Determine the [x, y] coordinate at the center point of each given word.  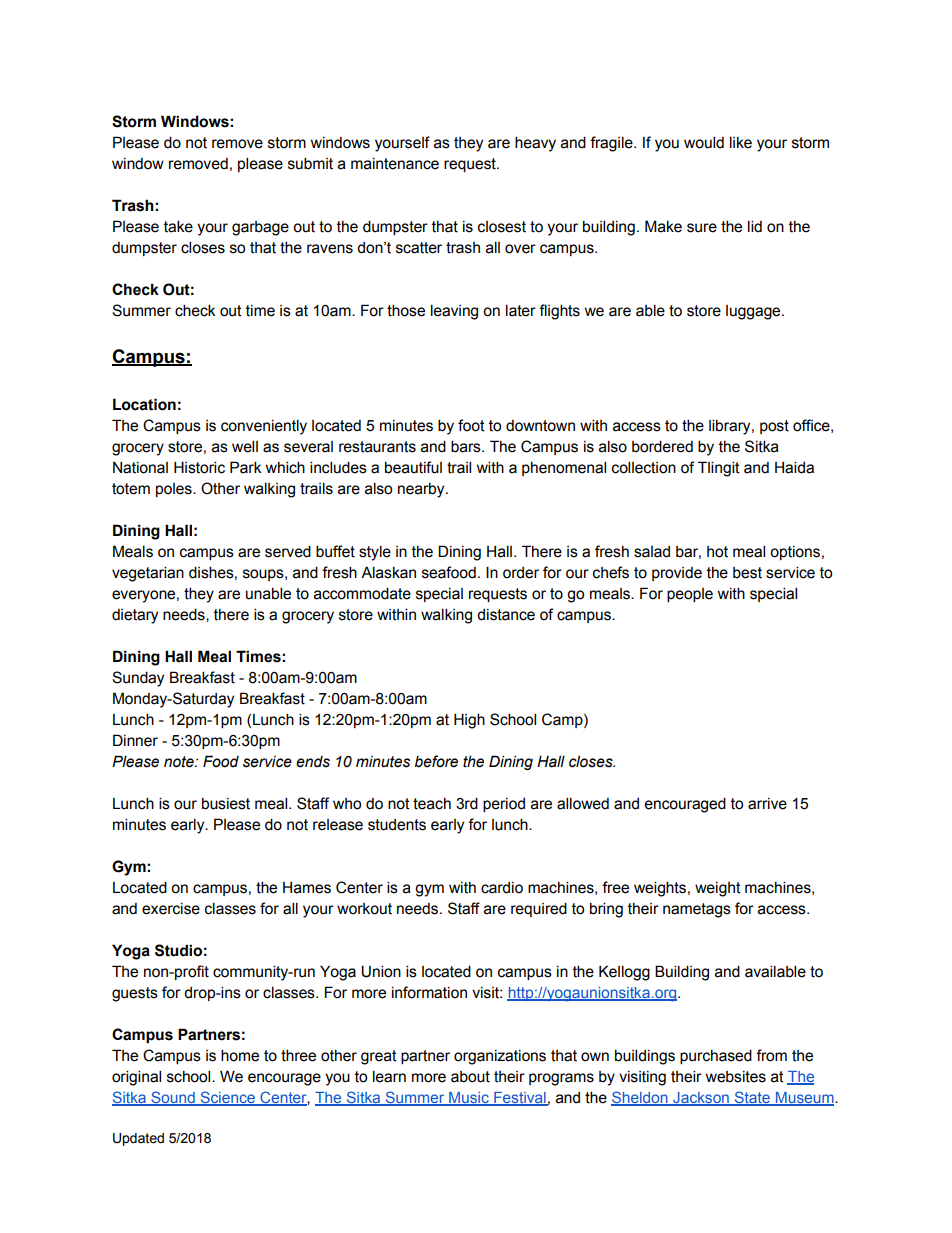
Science [227, 1098]
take [178, 226]
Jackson [701, 1099]
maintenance [395, 164]
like [741, 142]
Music [469, 1099]
